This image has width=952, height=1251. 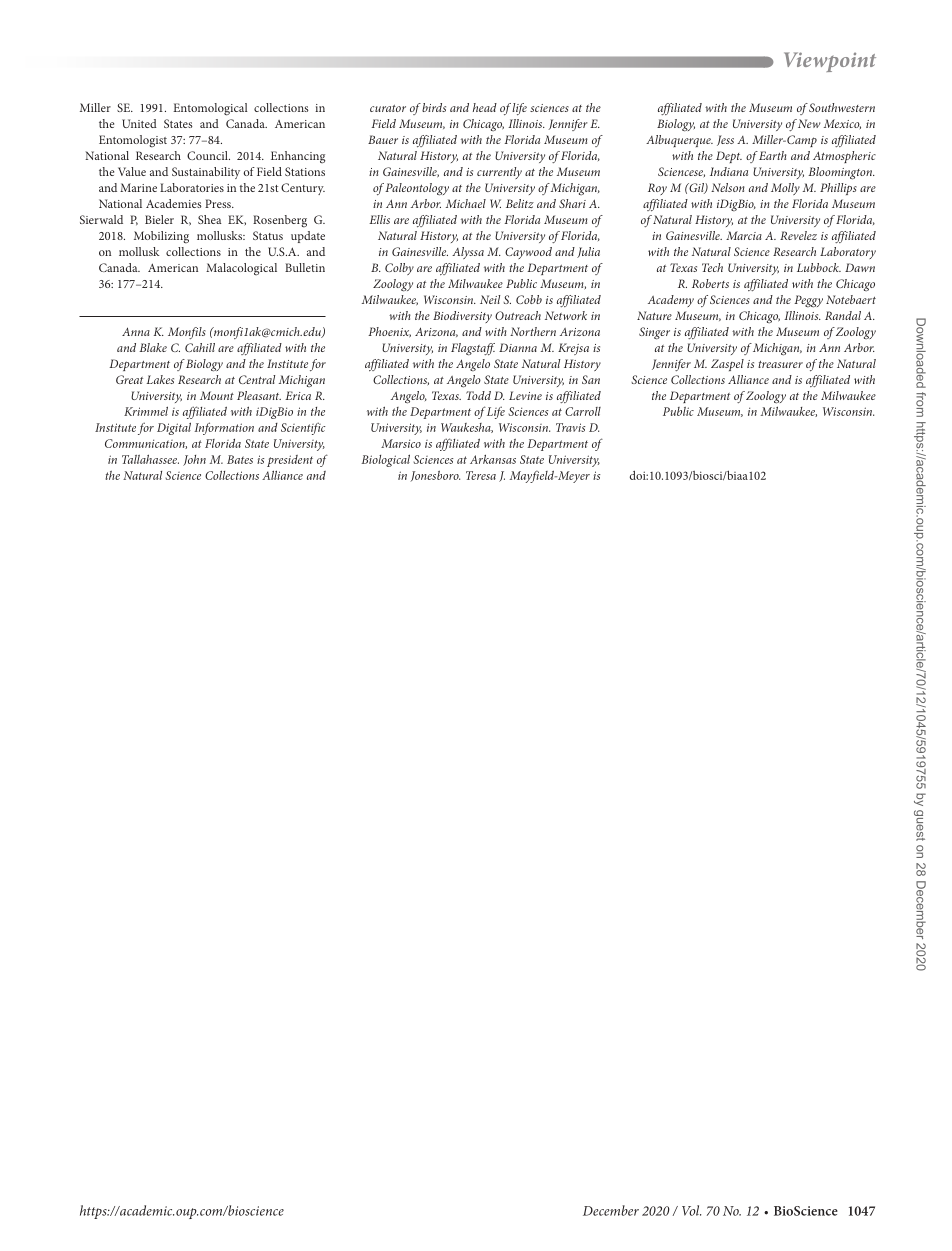 I want to click on New, so click(x=809, y=123).
